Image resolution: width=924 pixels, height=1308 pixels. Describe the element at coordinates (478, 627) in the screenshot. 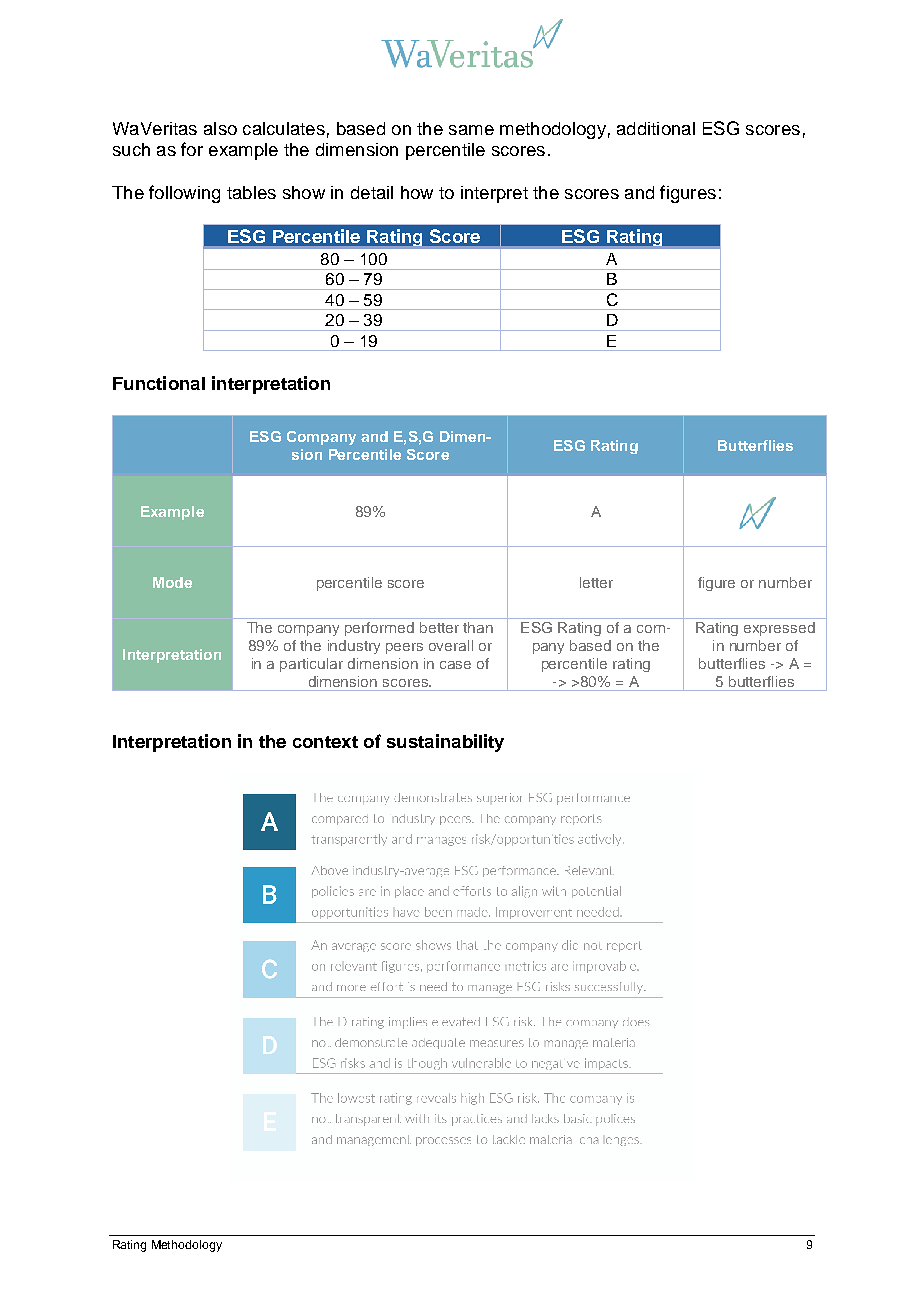

I see `than` at that location.
